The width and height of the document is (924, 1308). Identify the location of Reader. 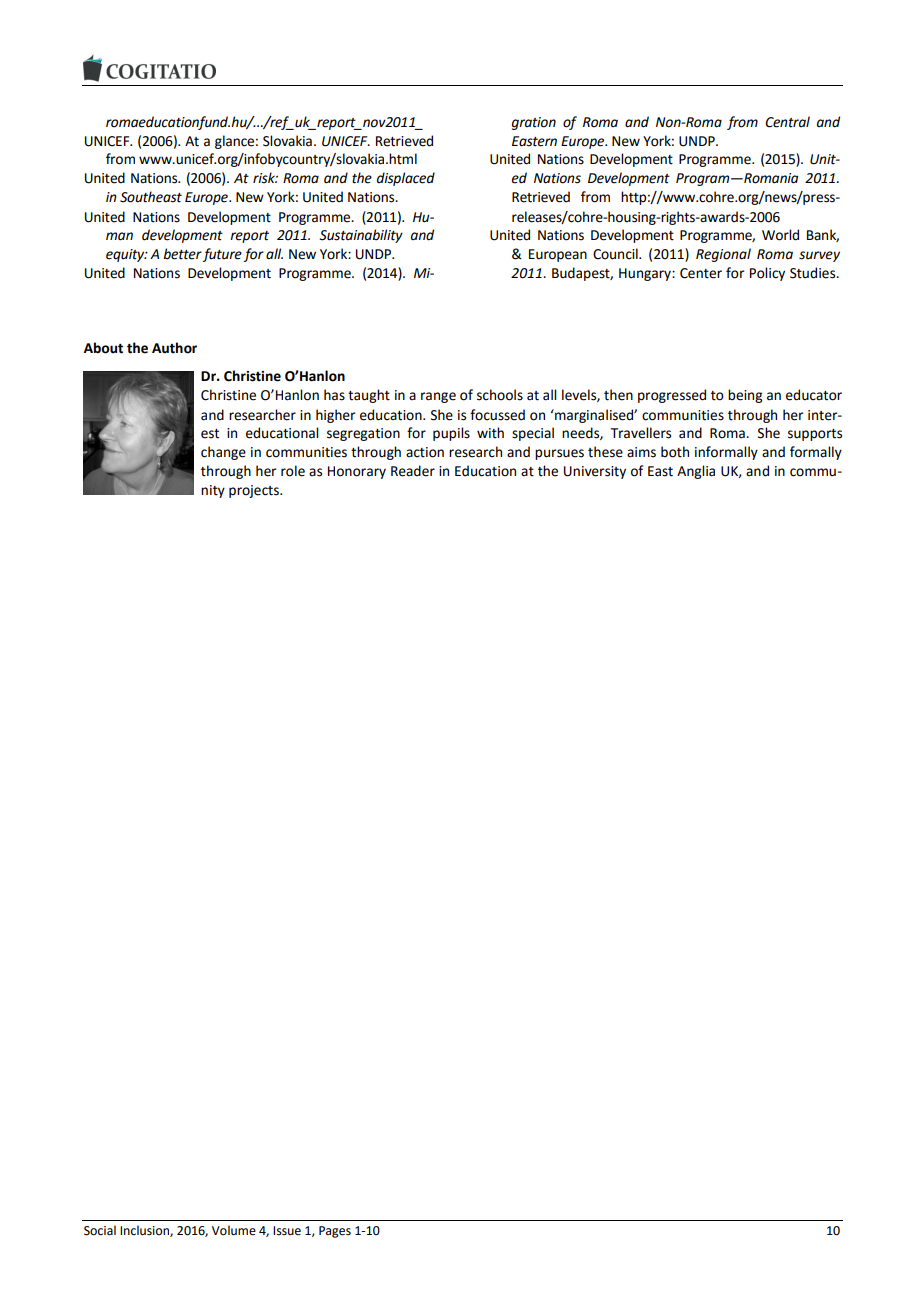
(413, 471).
